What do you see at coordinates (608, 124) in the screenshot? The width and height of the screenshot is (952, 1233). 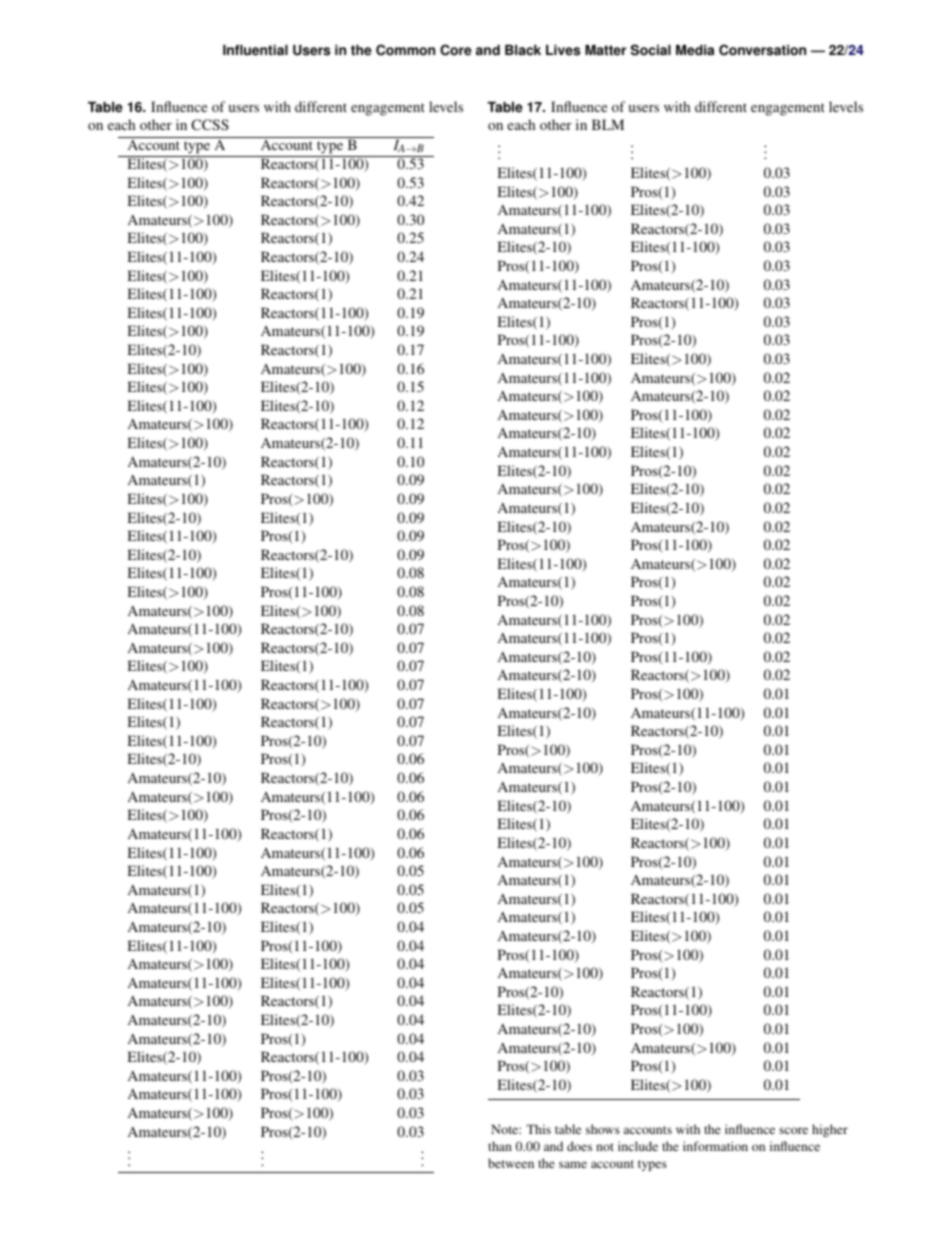 I see `BLM` at bounding box center [608, 124].
